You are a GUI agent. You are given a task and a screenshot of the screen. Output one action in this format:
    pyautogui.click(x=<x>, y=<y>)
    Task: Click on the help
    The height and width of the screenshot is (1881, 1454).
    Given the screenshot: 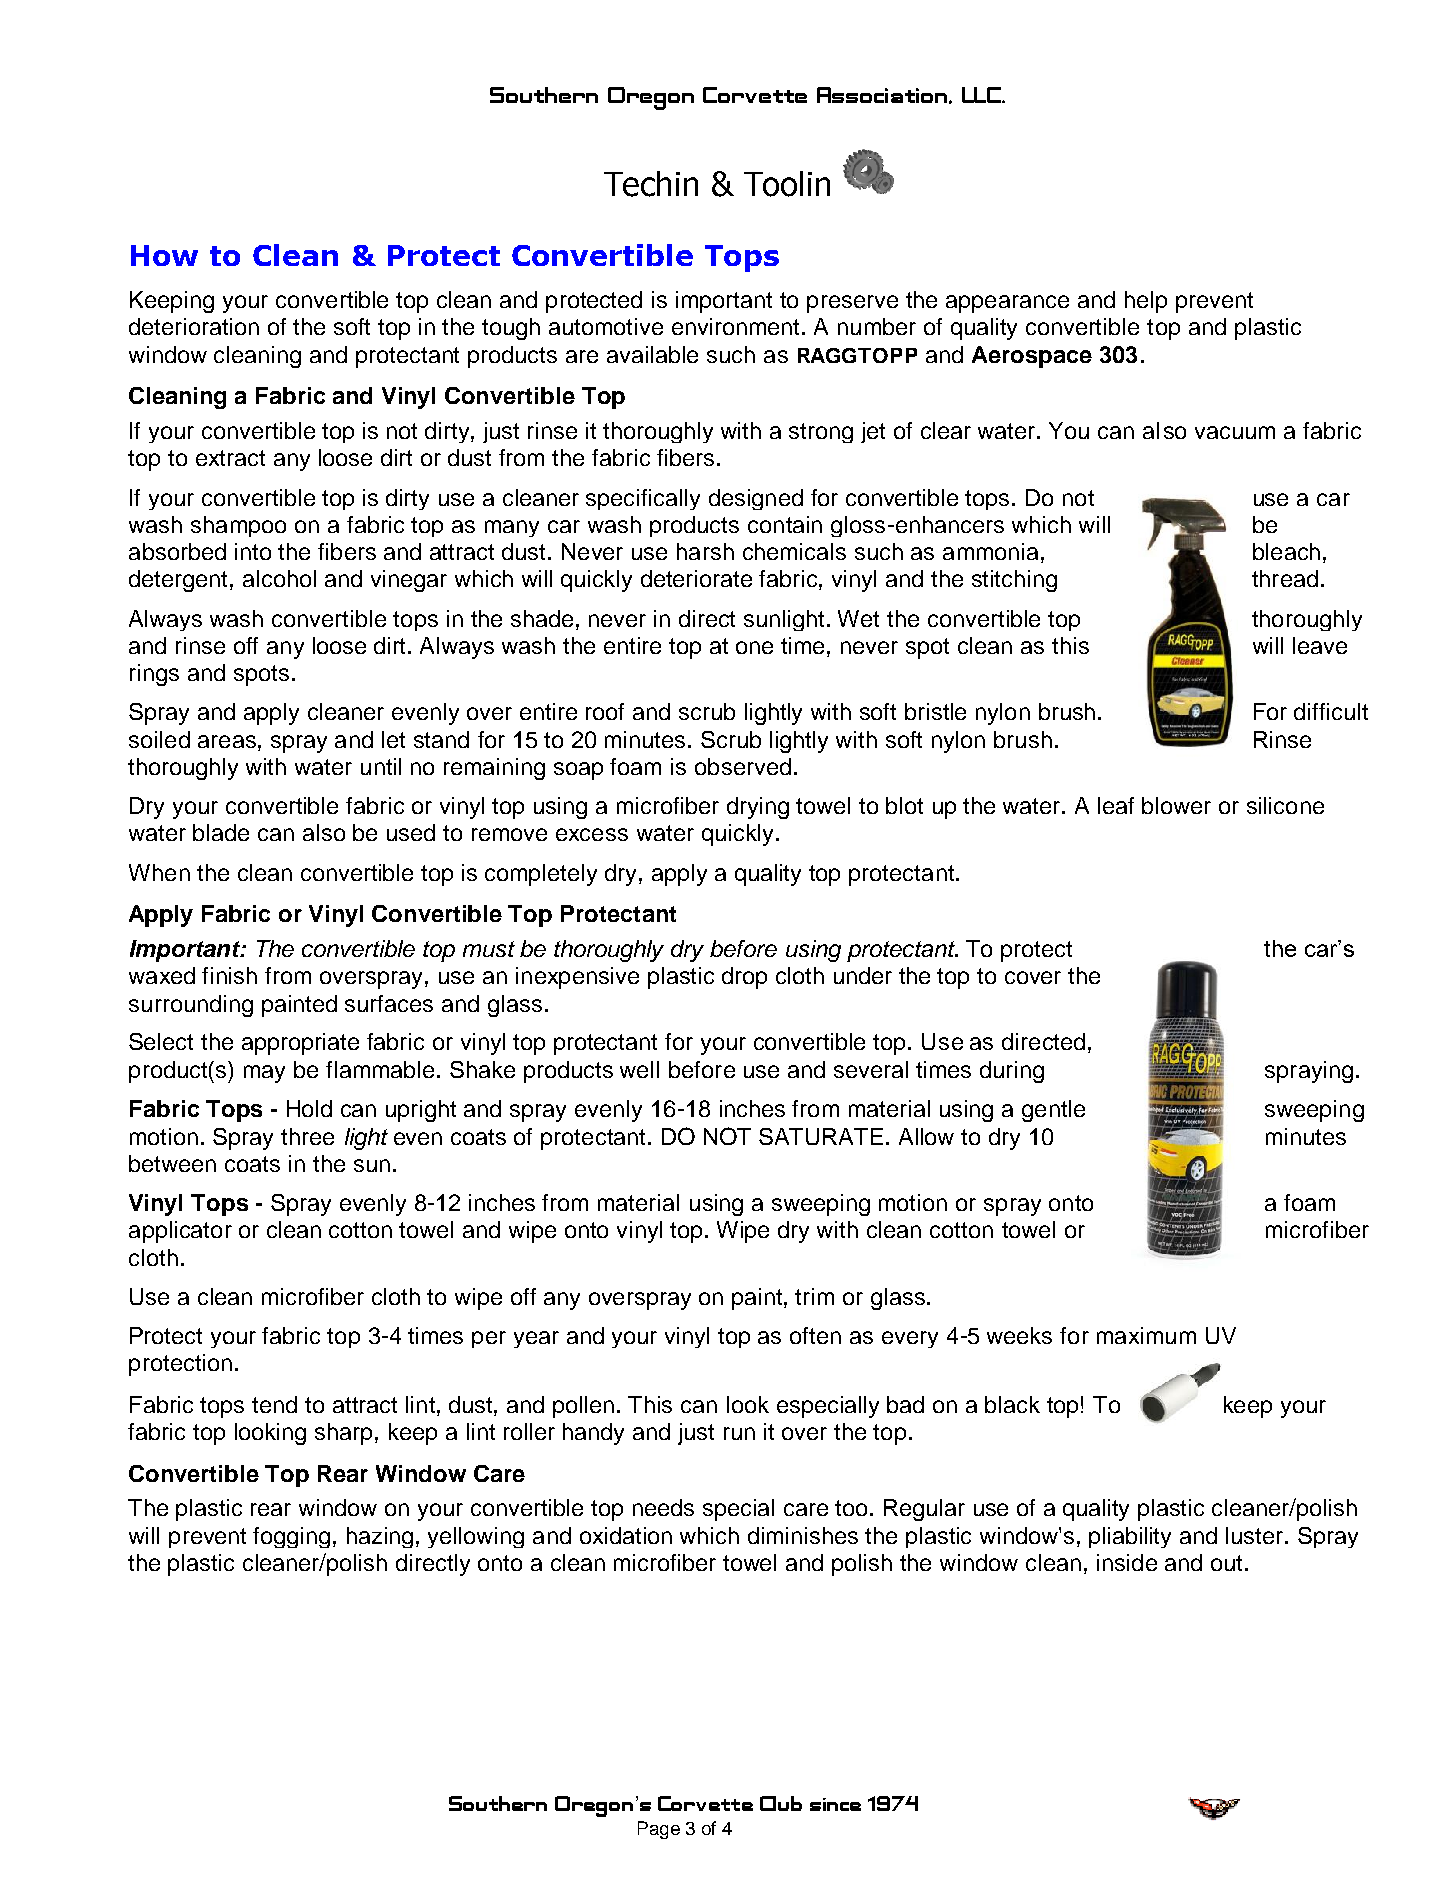 What is the action you would take?
    pyautogui.click(x=1146, y=302)
